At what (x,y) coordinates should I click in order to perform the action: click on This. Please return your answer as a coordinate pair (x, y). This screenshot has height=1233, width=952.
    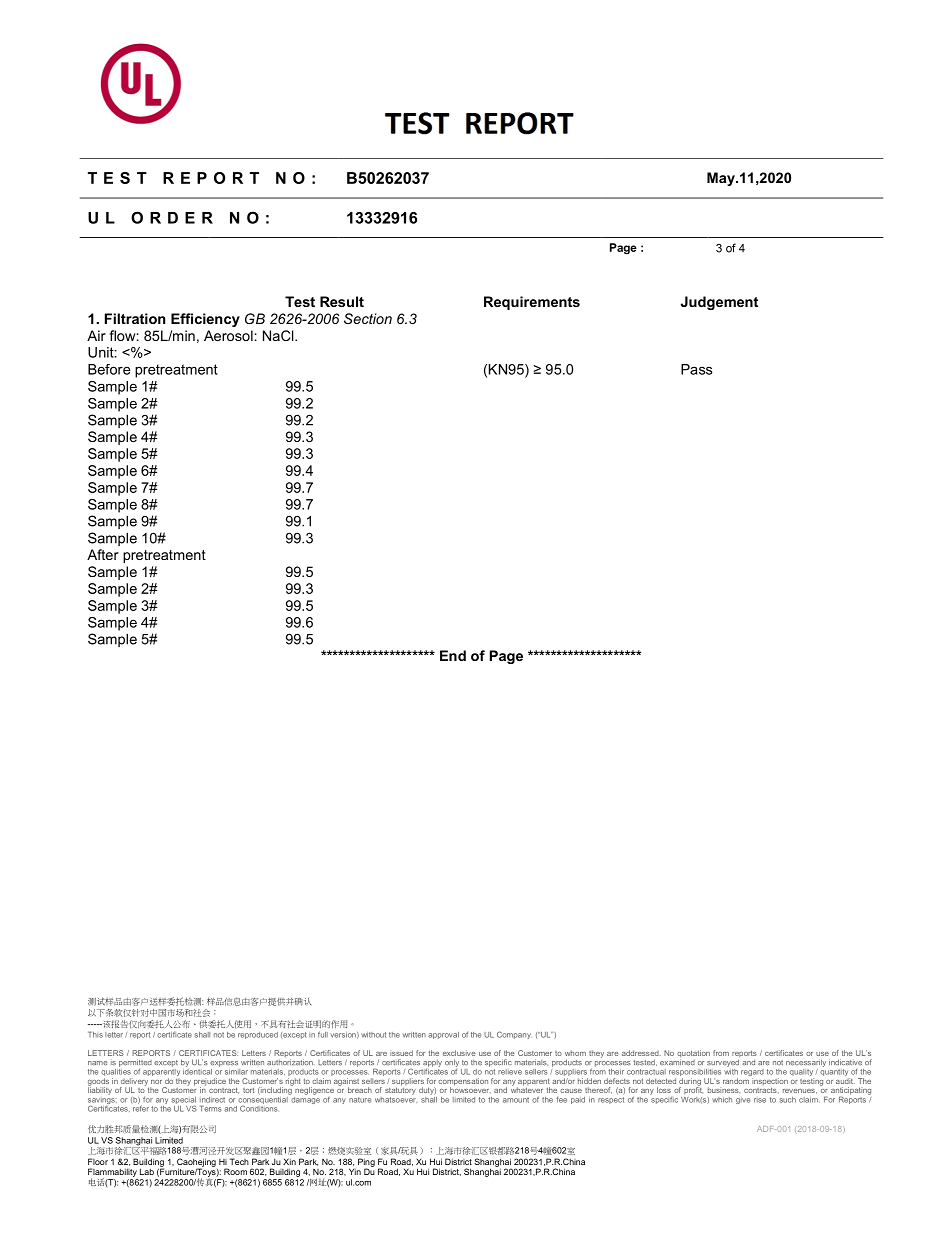
    Looking at the image, I should click on (95, 1035).
